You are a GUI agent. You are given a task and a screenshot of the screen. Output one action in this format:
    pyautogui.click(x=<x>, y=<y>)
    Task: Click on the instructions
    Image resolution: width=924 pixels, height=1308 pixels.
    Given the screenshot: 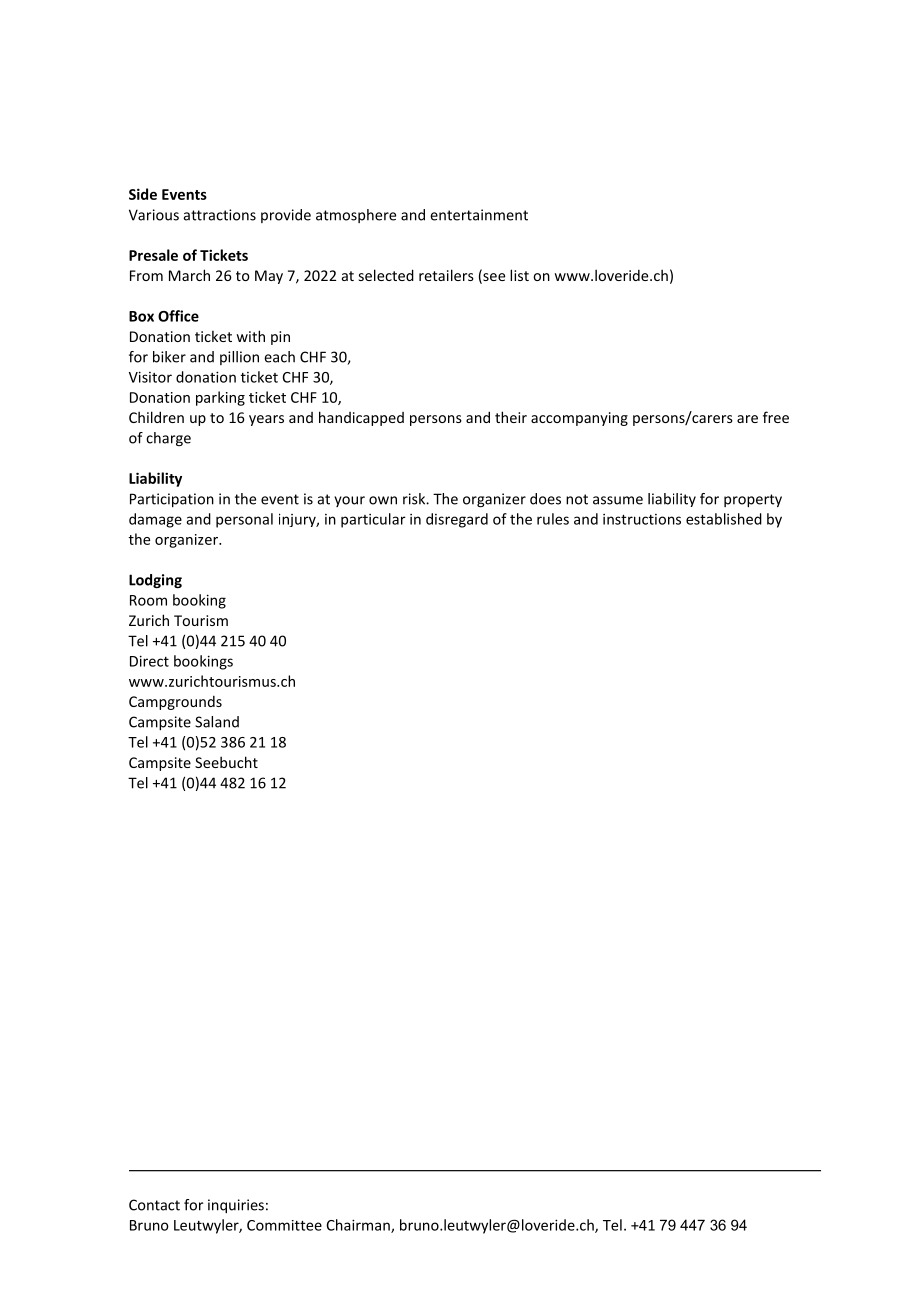 What is the action you would take?
    pyautogui.click(x=642, y=519)
